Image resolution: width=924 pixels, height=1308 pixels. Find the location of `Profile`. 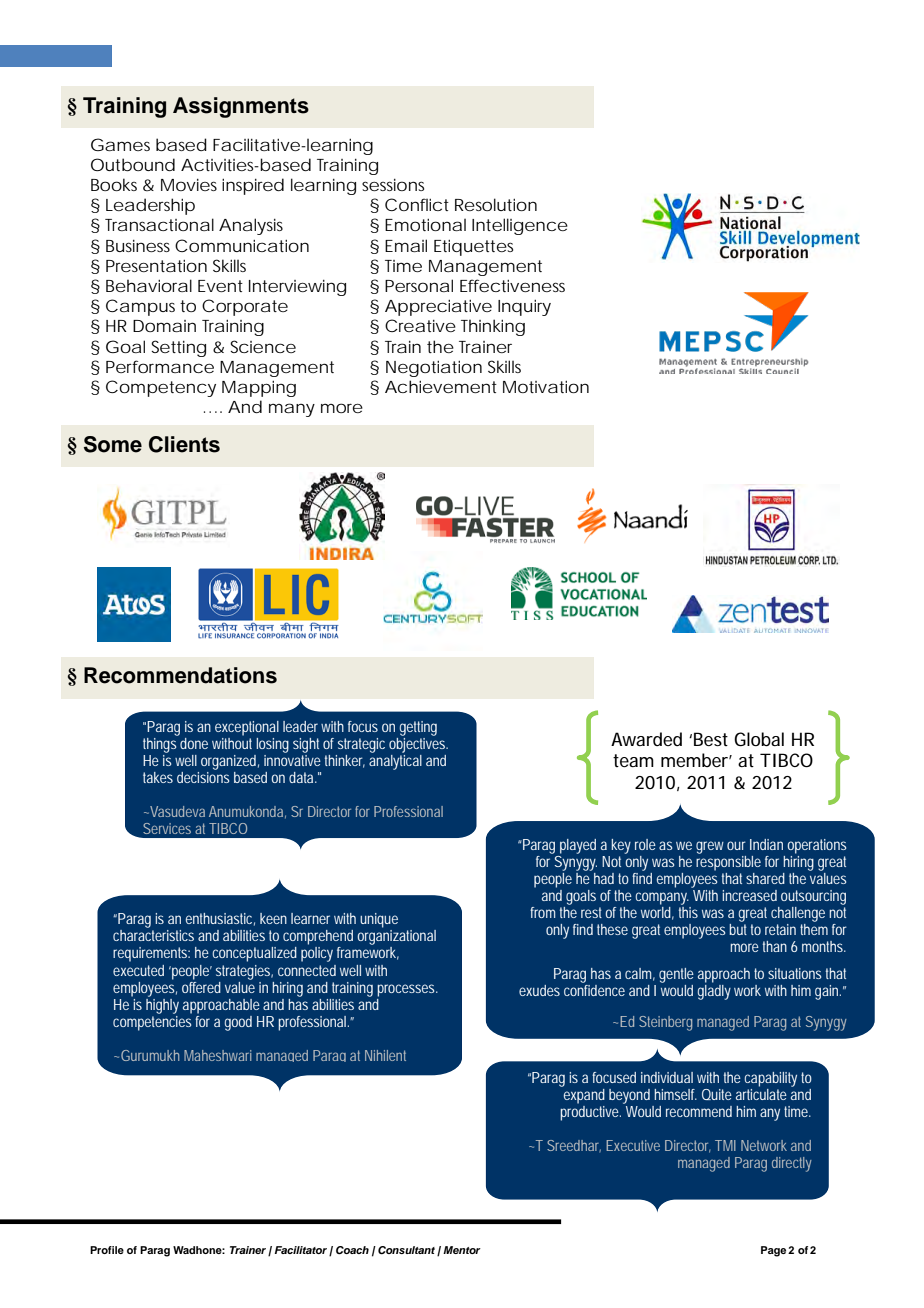

Profile is located at coordinates (107, 1250).
